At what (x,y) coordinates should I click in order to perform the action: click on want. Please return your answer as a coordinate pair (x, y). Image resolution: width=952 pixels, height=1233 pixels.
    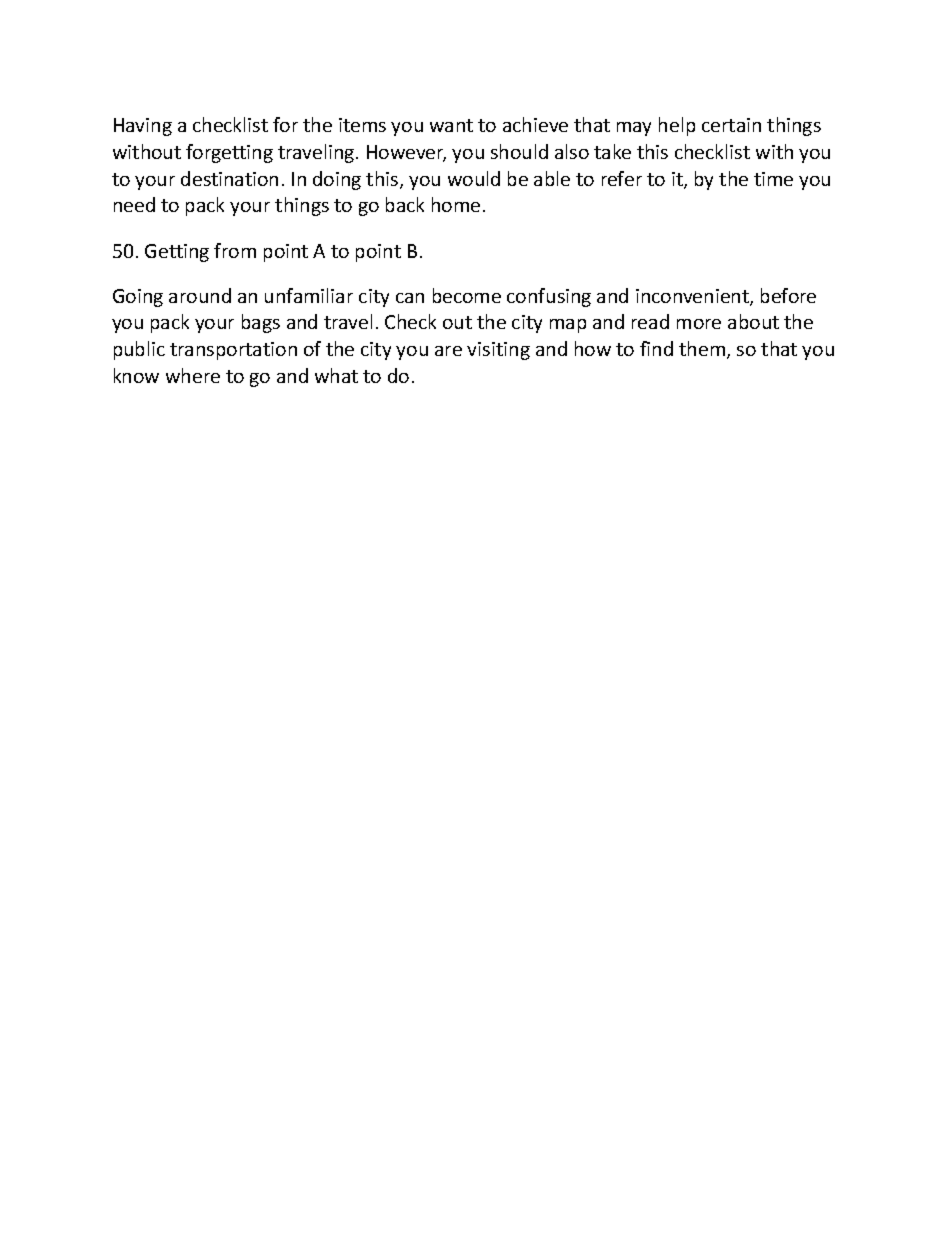
    Looking at the image, I should click on (451, 125).
